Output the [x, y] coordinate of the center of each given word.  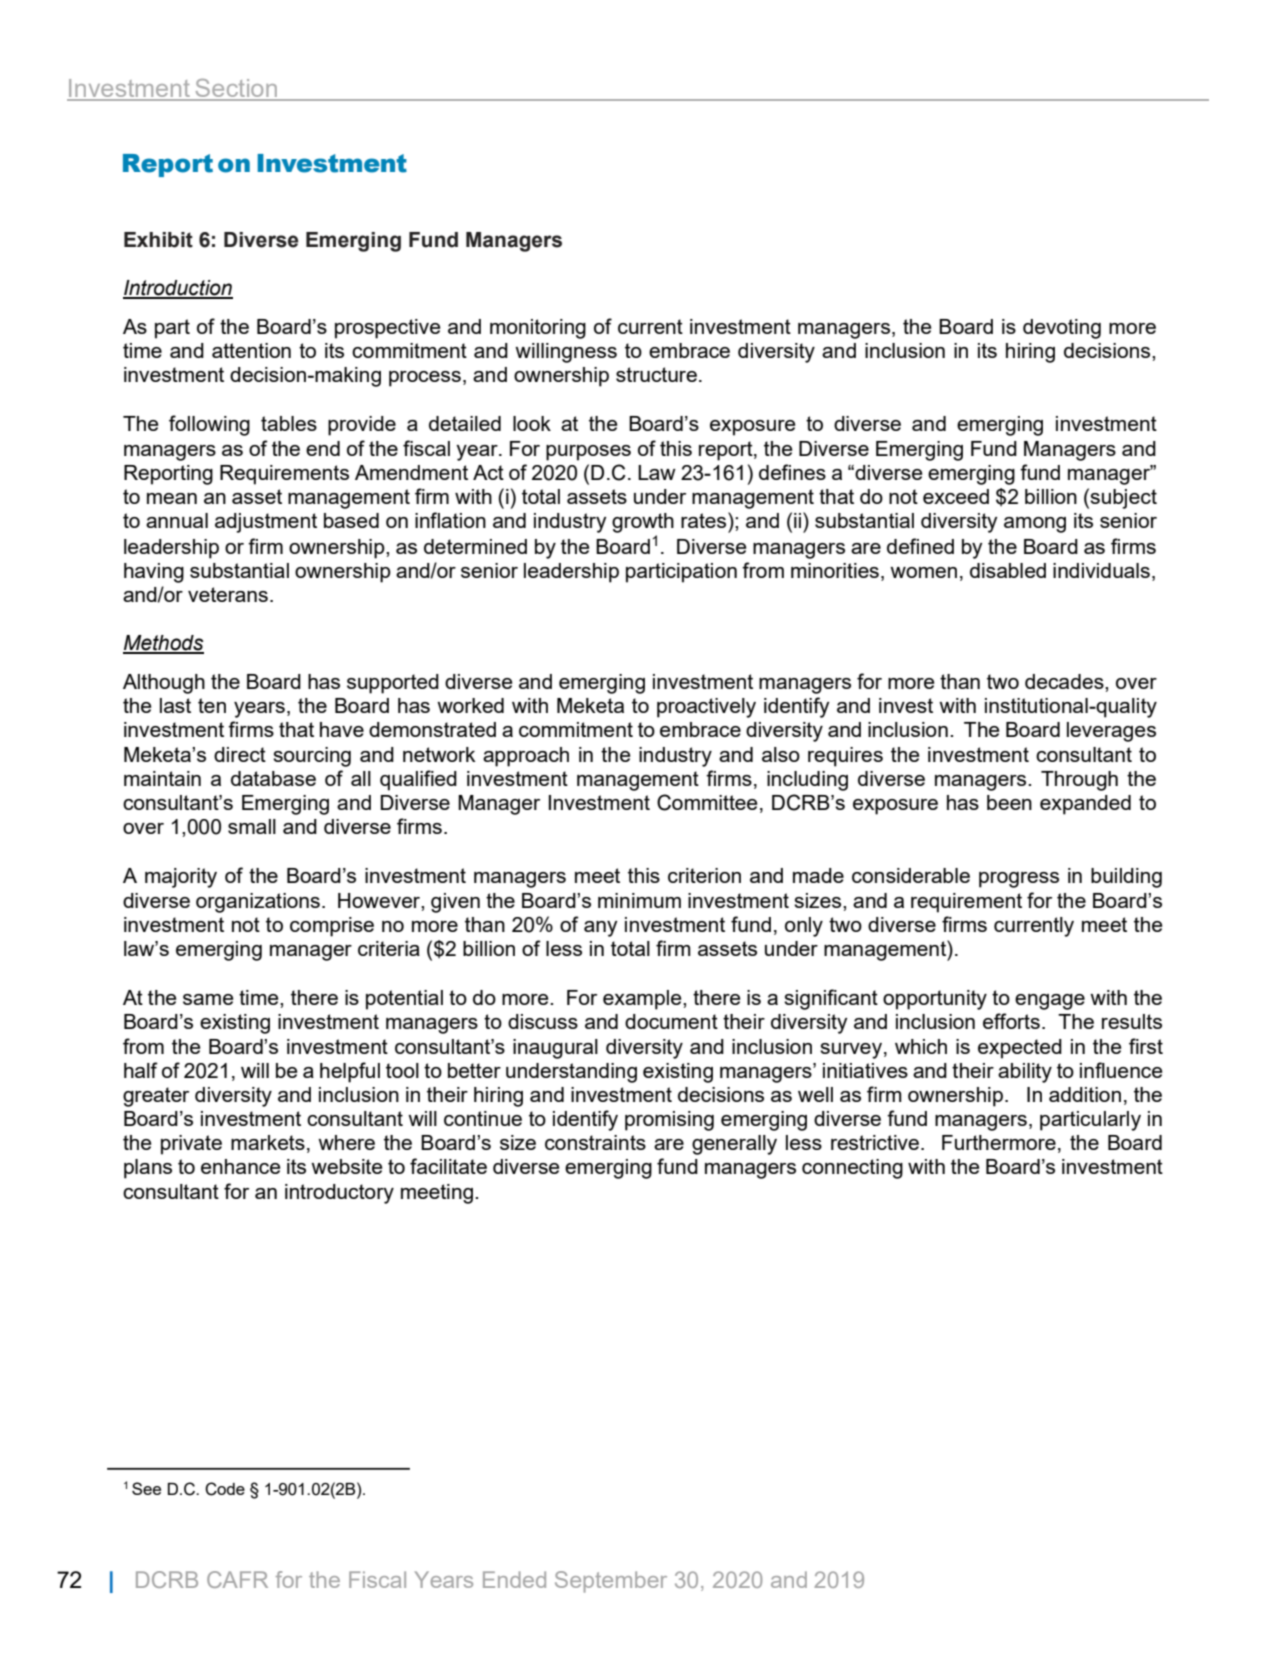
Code [225, 1489]
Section [236, 89]
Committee [707, 802]
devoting [1062, 329]
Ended [514, 1579]
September [611, 1582]
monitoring [538, 329]
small [252, 826]
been [1009, 802]
